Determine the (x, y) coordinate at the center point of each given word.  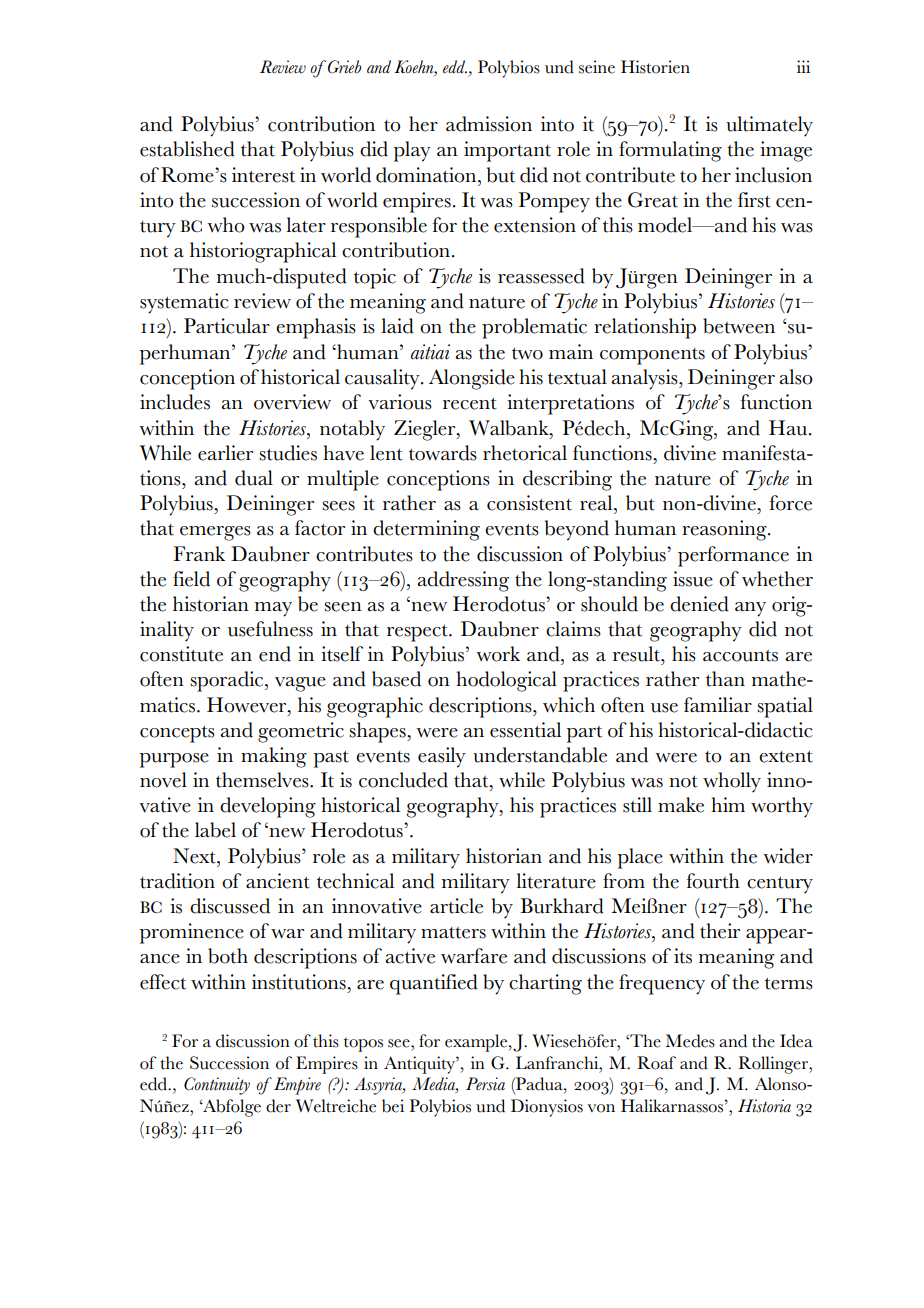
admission (489, 124)
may (273, 609)
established (187, 149)
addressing (463, 581)
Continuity (217, 1086)
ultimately (769, 126)
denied (699, 604)
